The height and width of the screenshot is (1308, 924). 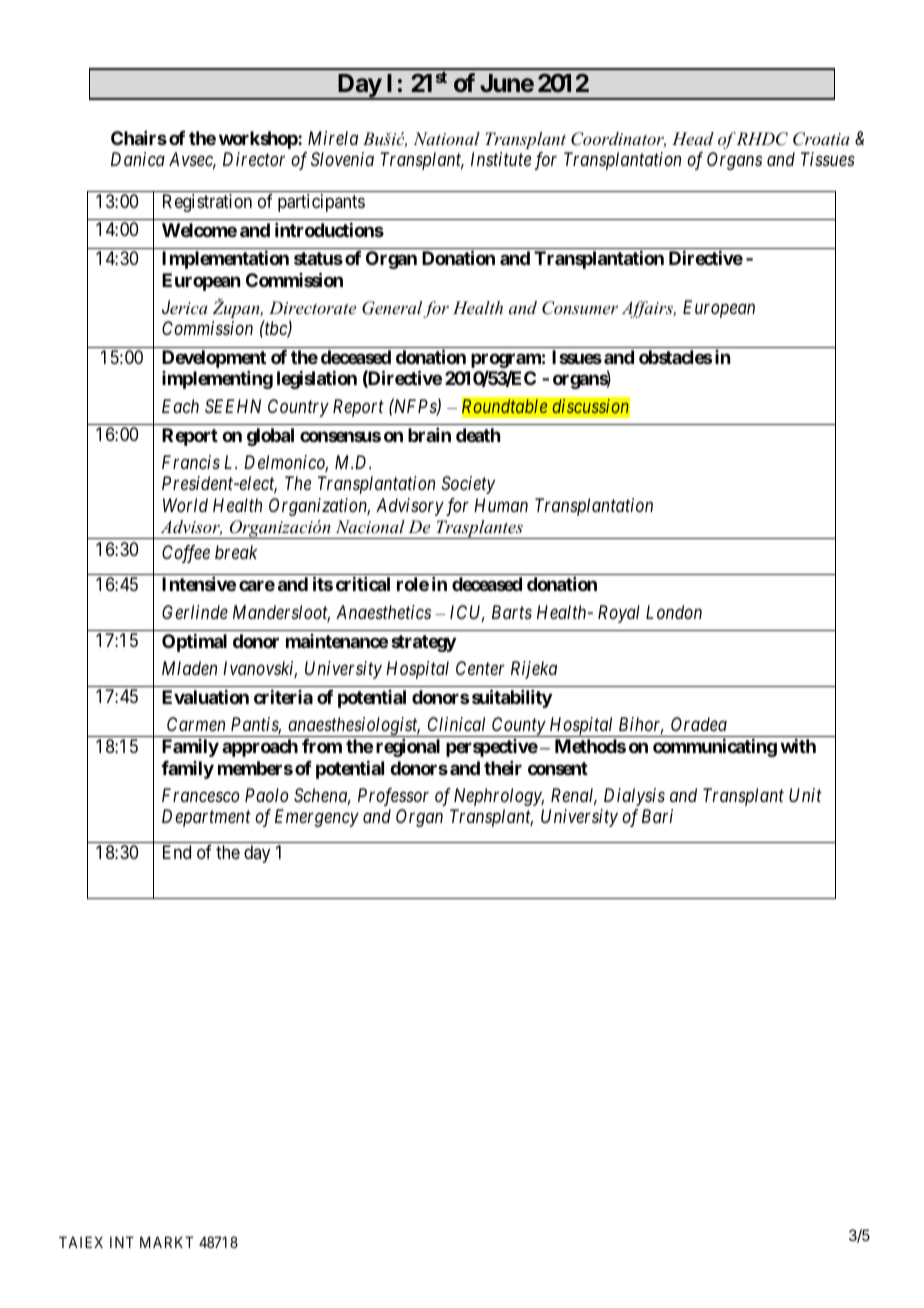 I want to click on General, so click(x=392, y=308).
